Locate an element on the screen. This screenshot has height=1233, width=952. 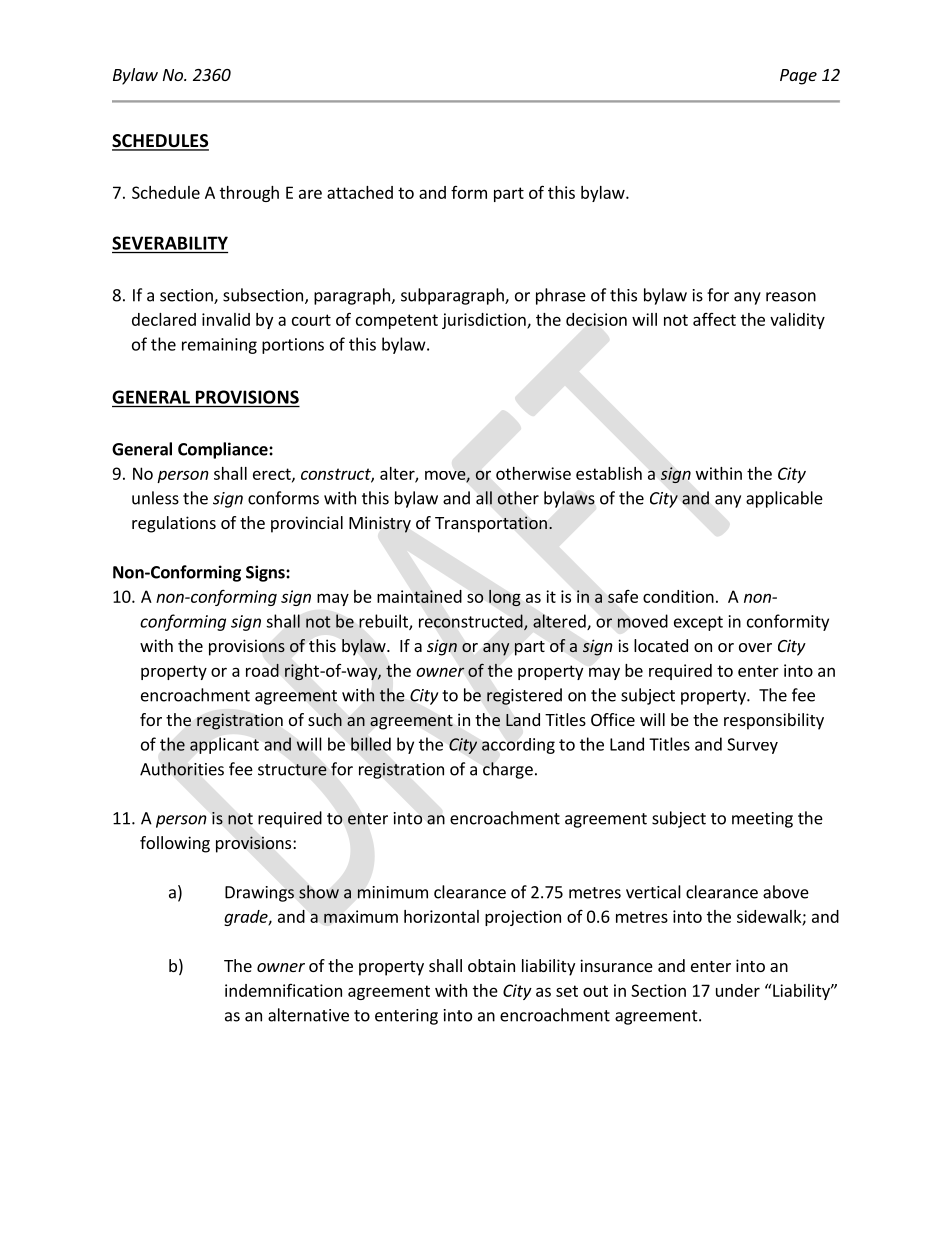
Page is located at coordinates (798, 77).
